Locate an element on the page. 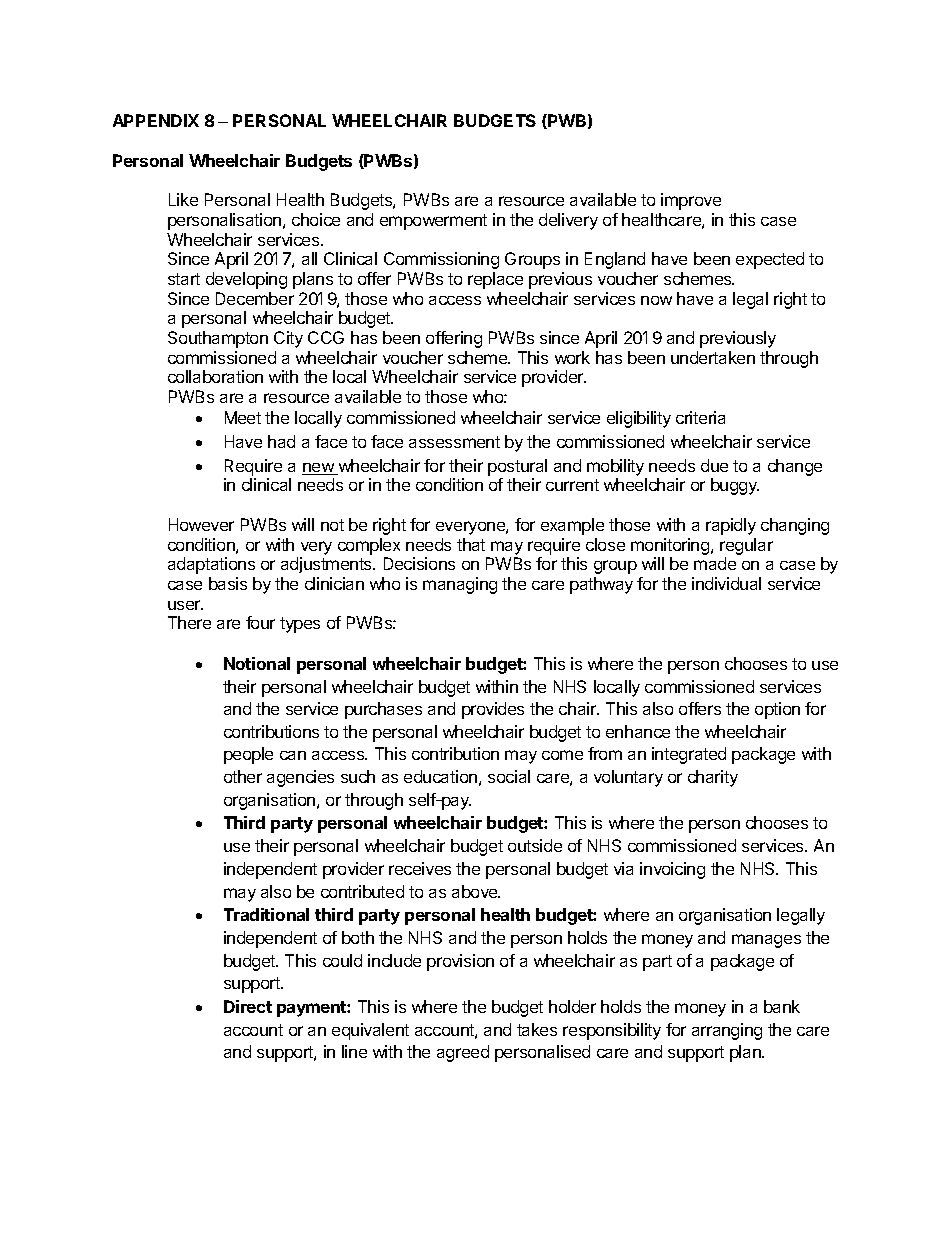 The height and width of the page is (1233, 952). empowerment is located at coordinates (433, 222).
